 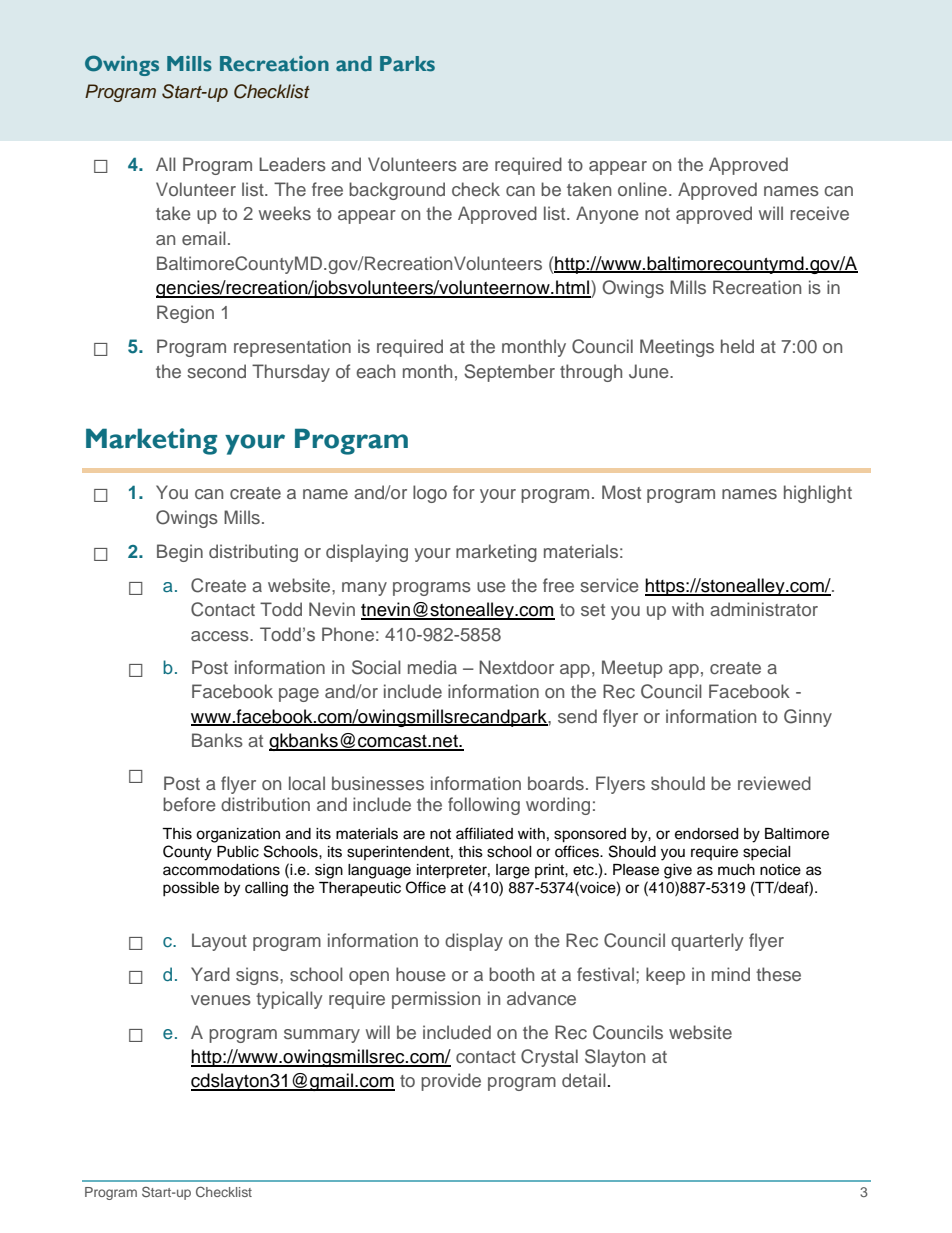 I want to click on online, so click(x=642, y=189).
